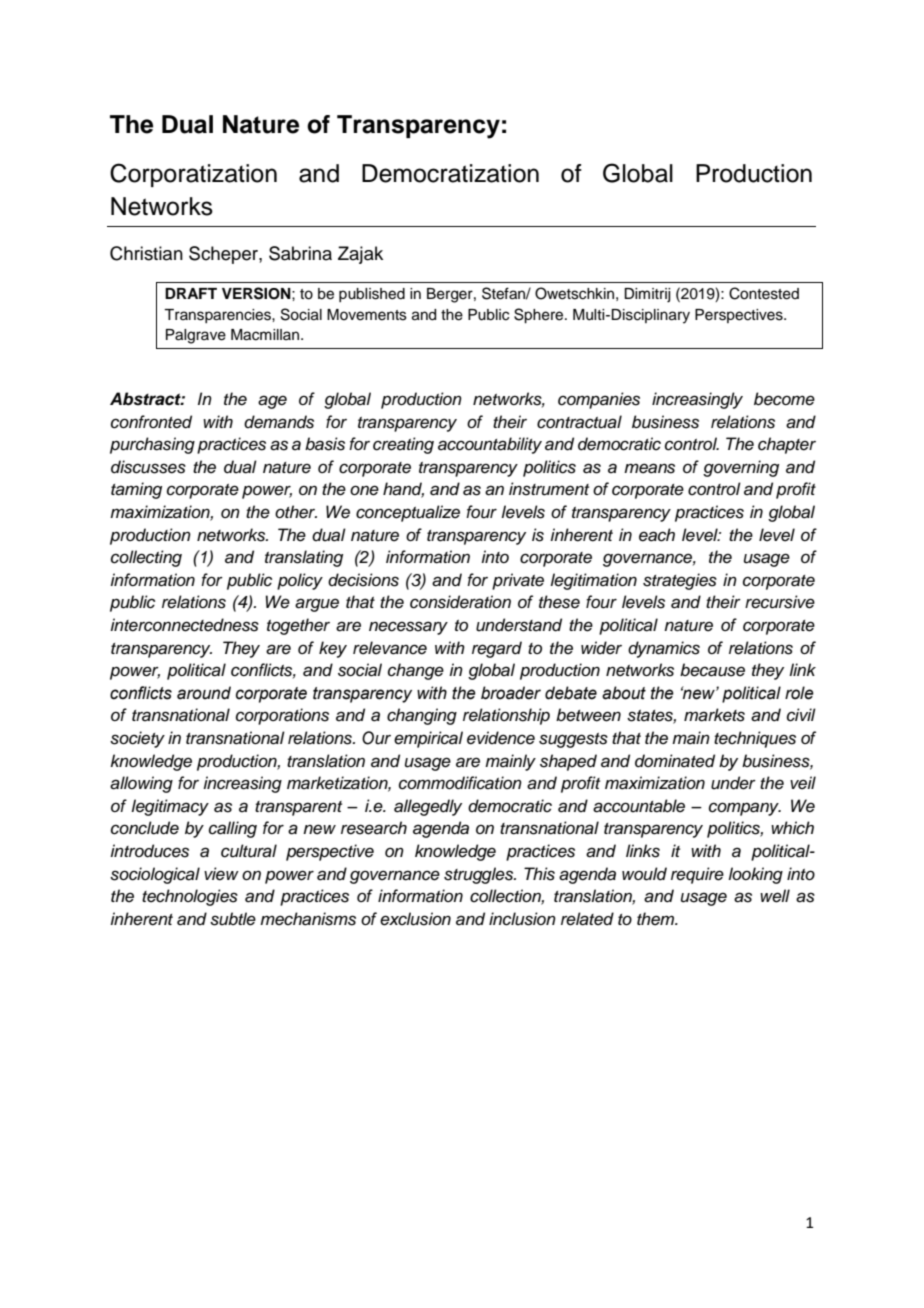 This page has height=1308, width=924. What do you see at coordinates (146, 253) in the page?
I see `Christian` at bounding box center [146, 253].
